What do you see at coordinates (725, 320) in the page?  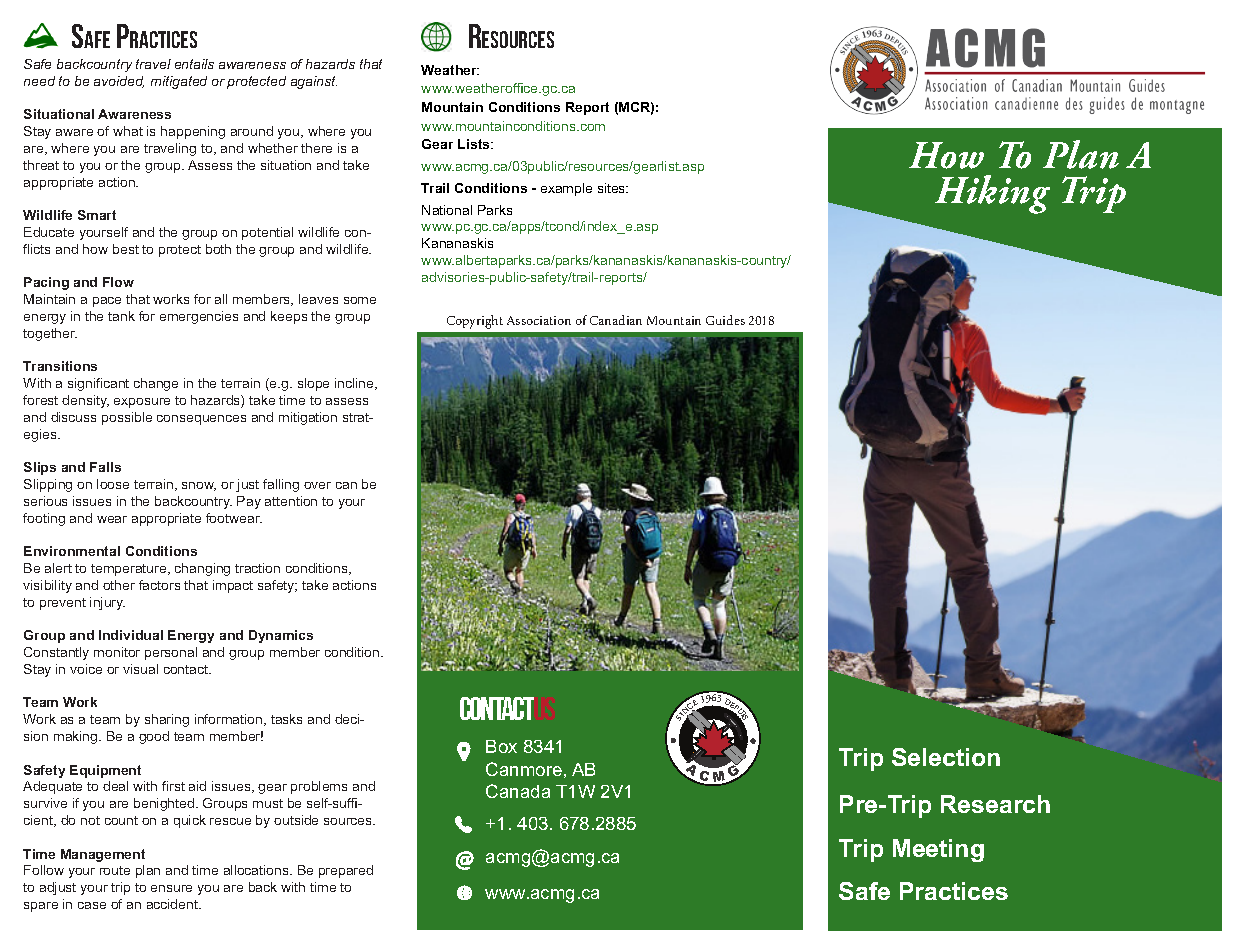 I see `Guides` at bounding box center [725, 320].
